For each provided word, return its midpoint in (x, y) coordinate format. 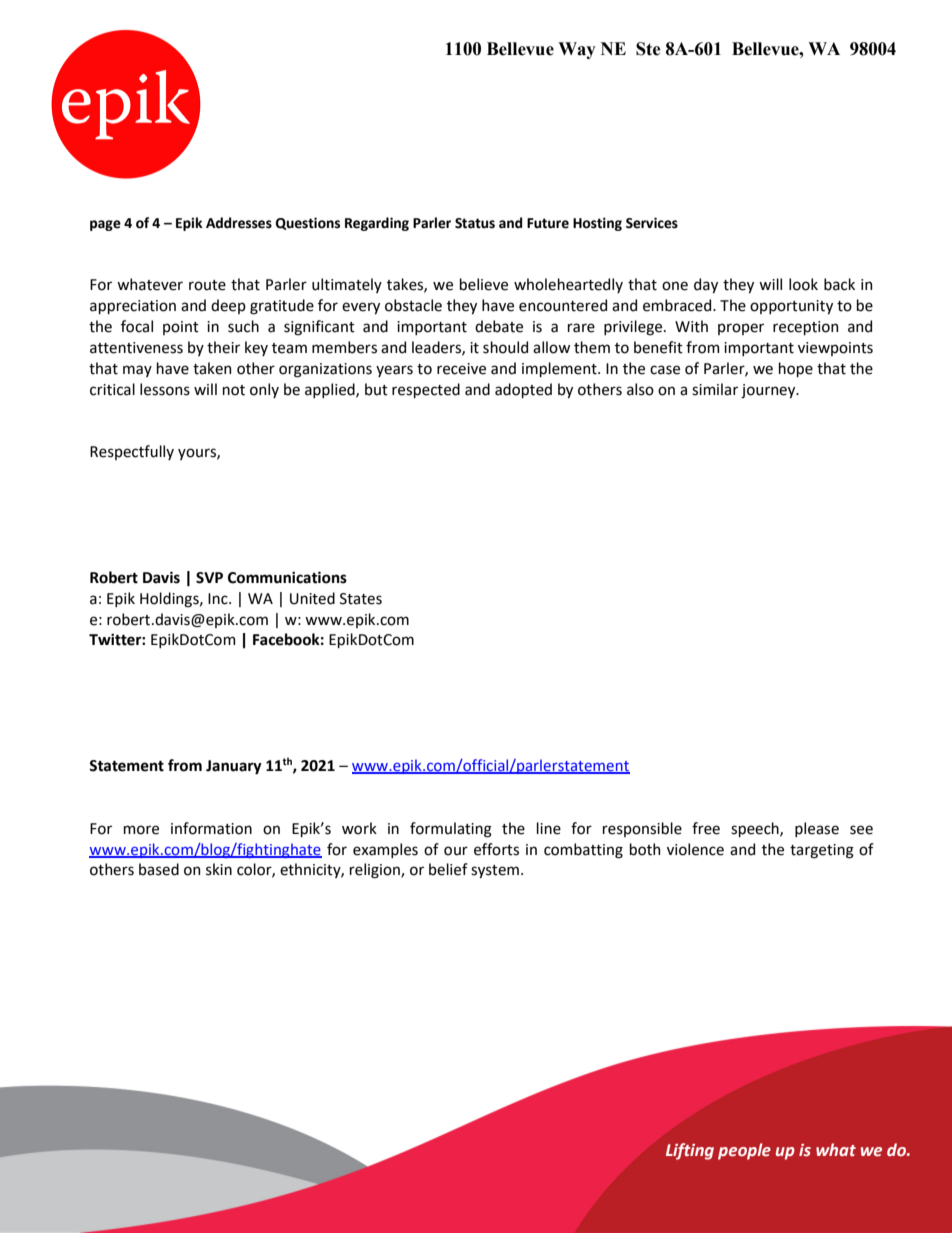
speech (756, 829)
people (744, 1151)
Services (652, 223)
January (234, 767)
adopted (523, 390)
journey (769, 391)
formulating (451, 830)
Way (577, 50)
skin (219, 869)
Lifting (690, 1151)
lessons (165, 389)
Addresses (239, 223)
